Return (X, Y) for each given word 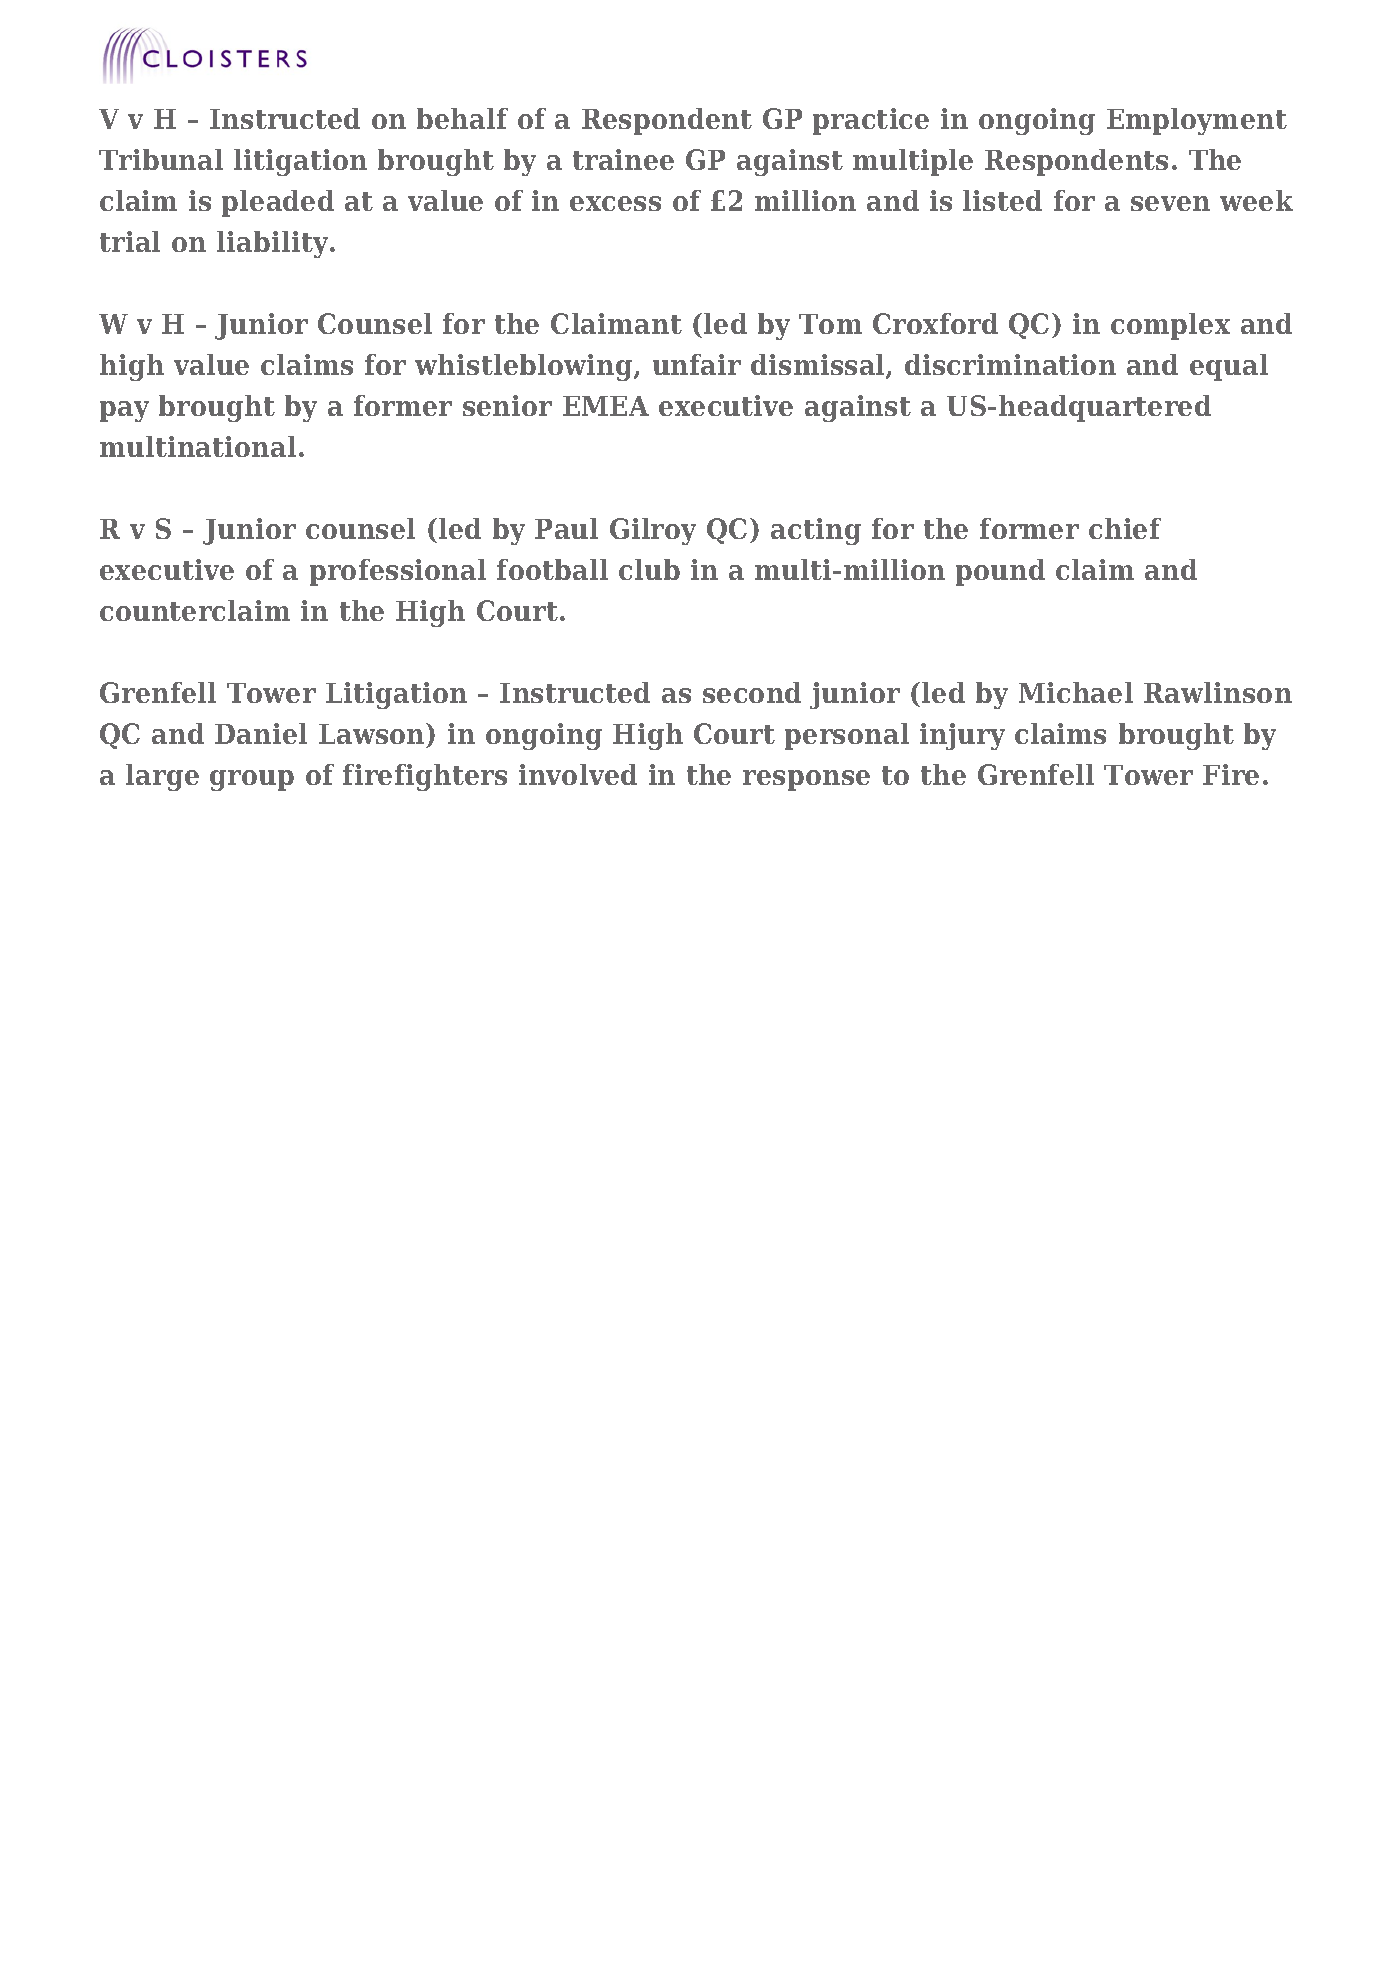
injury (962, 736)
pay (124, 411)
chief (1125, 528)
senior (507, 405)
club (649, 569)
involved (578, 774)
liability (274, 244)
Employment (1197, 121)
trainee (623, 159)
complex (1170, 326)
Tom (830, 324)
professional (398, 572)
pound (1000, 572)
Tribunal (161, 159)
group (252, 780)
